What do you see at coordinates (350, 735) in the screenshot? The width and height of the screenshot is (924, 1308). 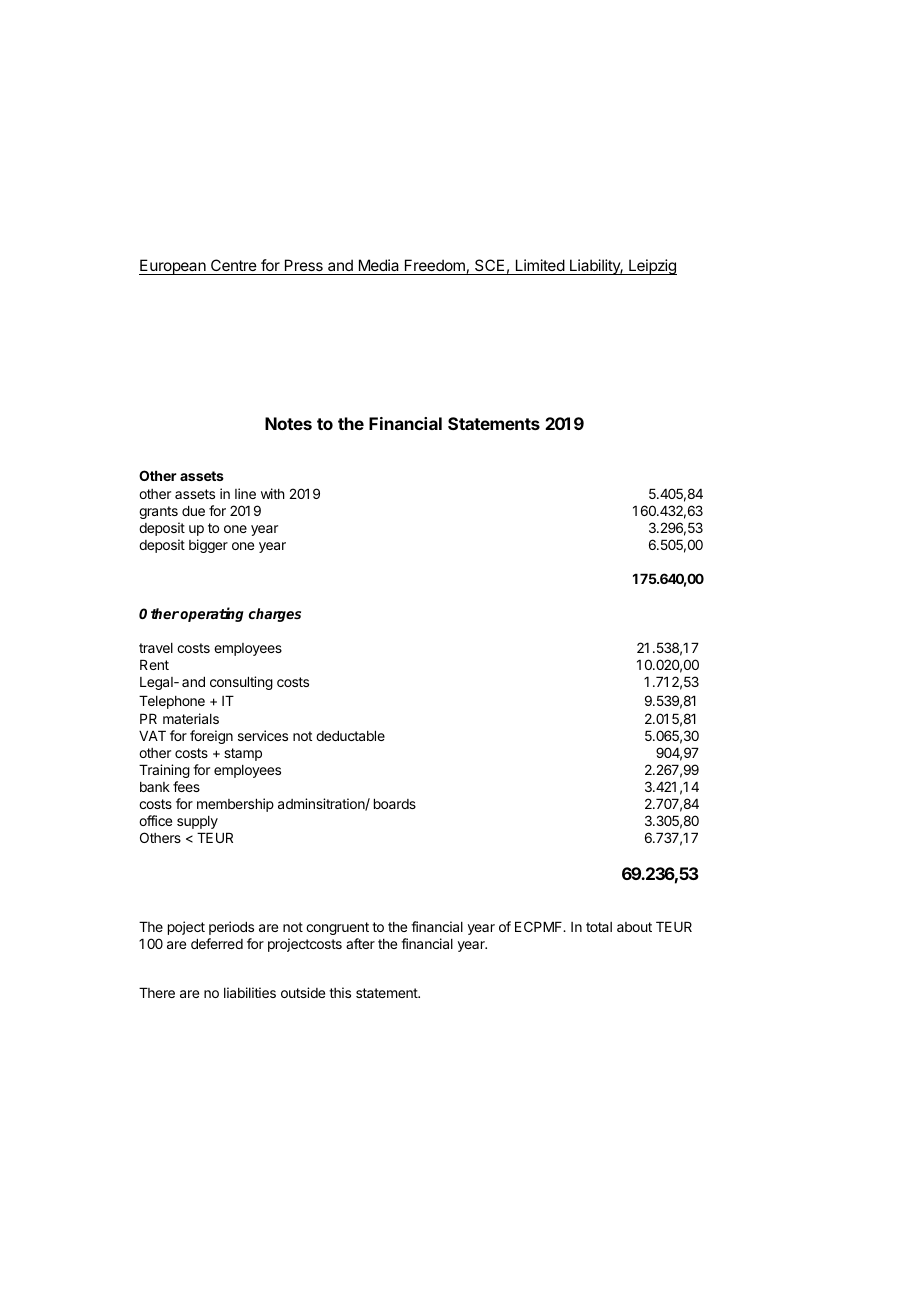 I see `deductable` at bounding box center [350, 735].
